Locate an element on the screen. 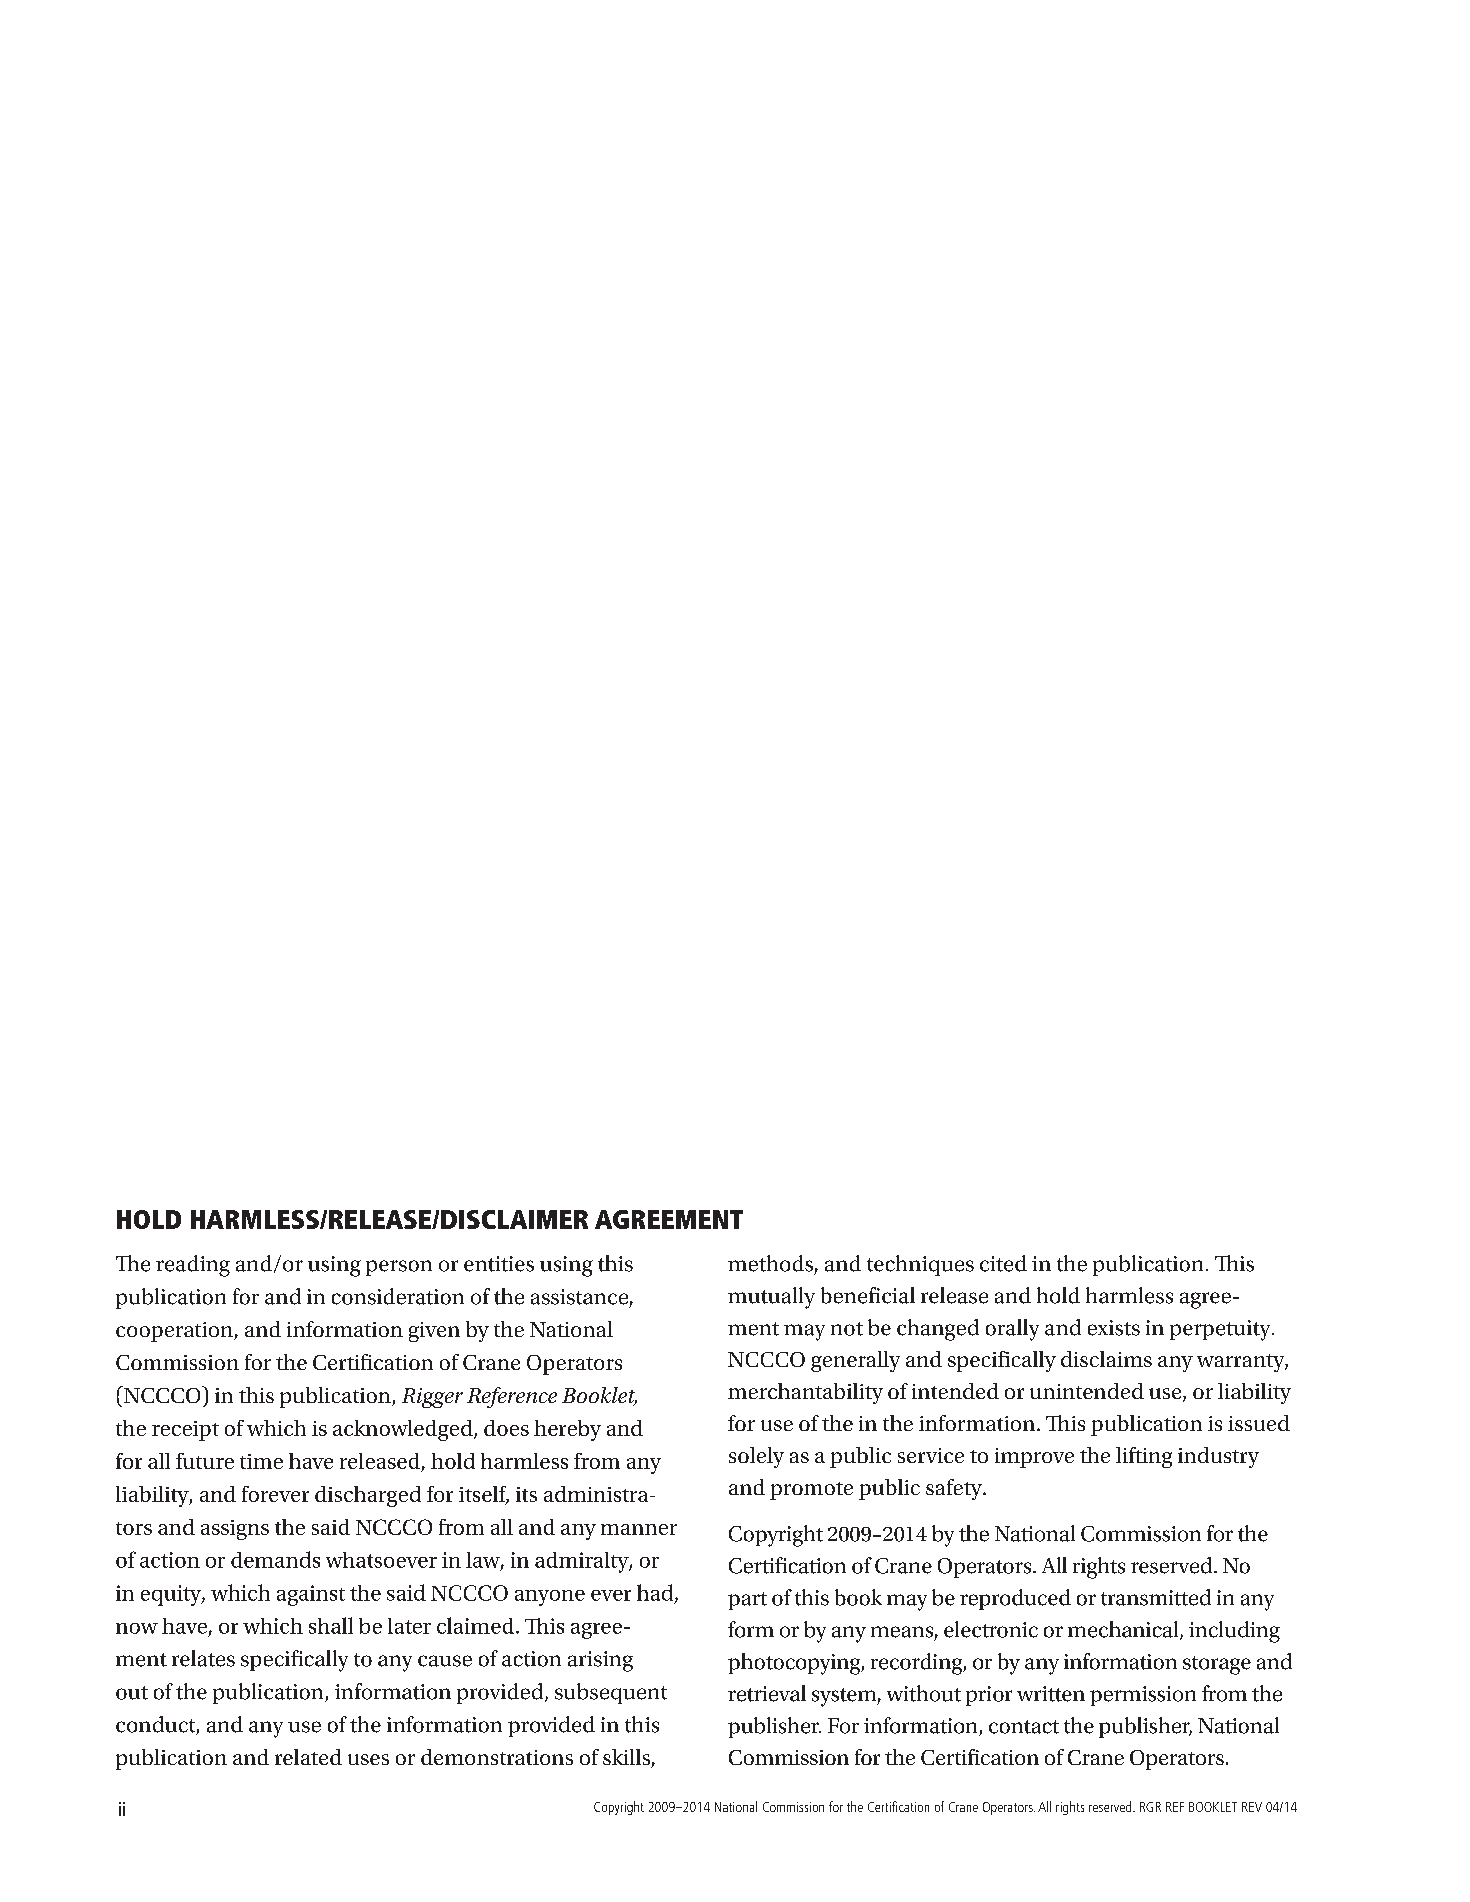  disclaims is located at coordinates (1106, 1359).
